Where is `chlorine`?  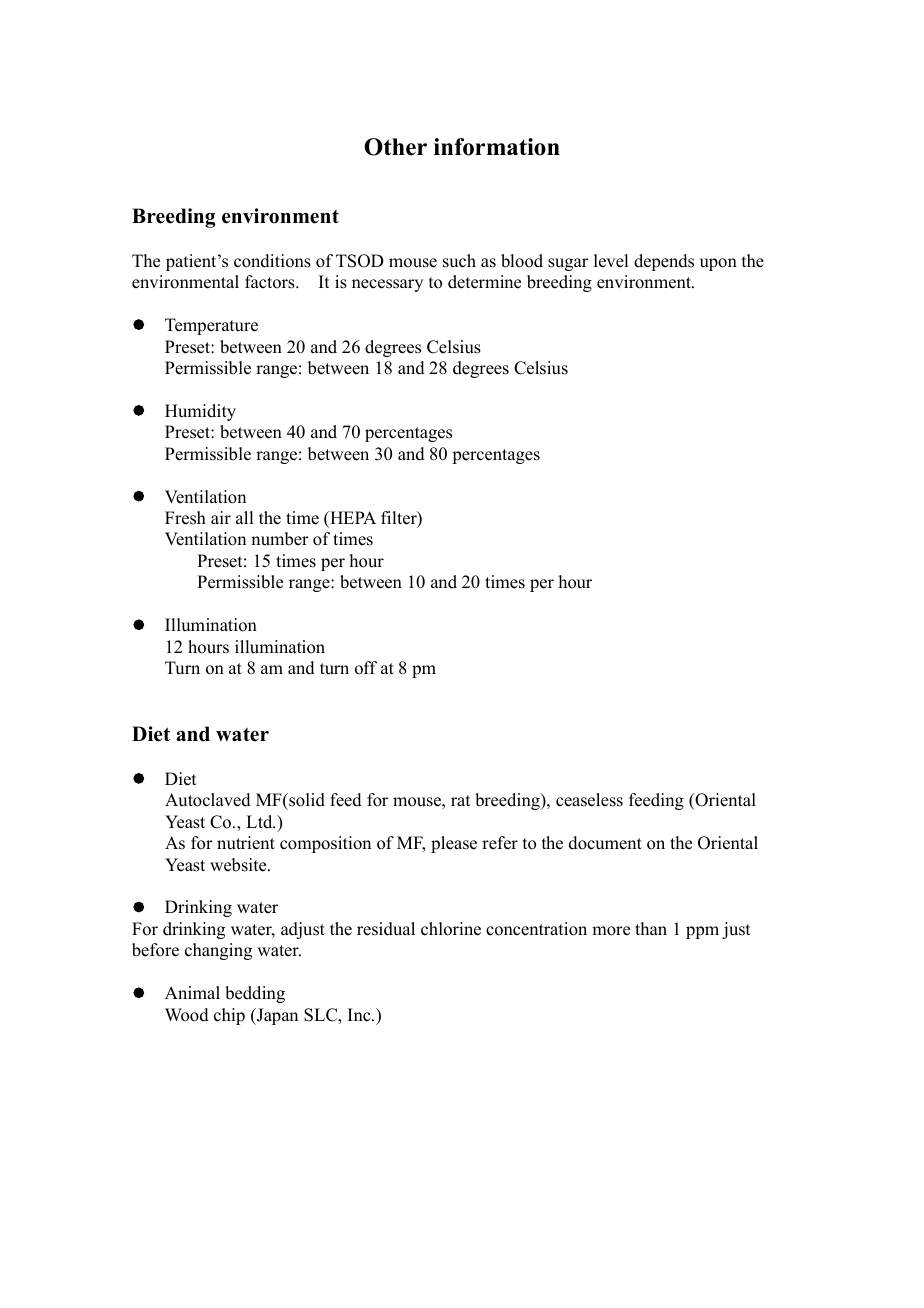
chlorine is located at coordinates (451, 929).
